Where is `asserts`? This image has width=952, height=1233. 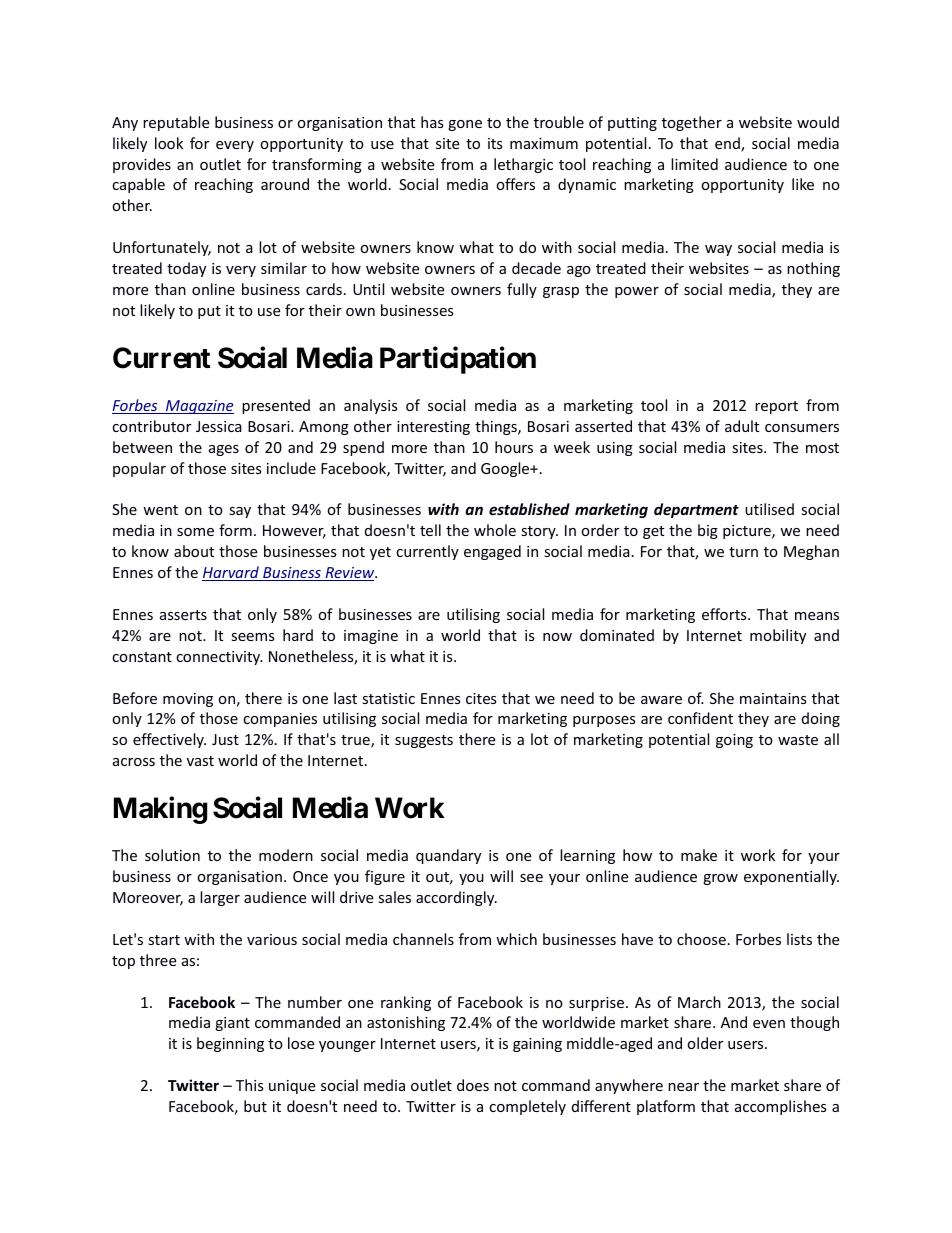 asserts is located at coordinates (183, 615).
